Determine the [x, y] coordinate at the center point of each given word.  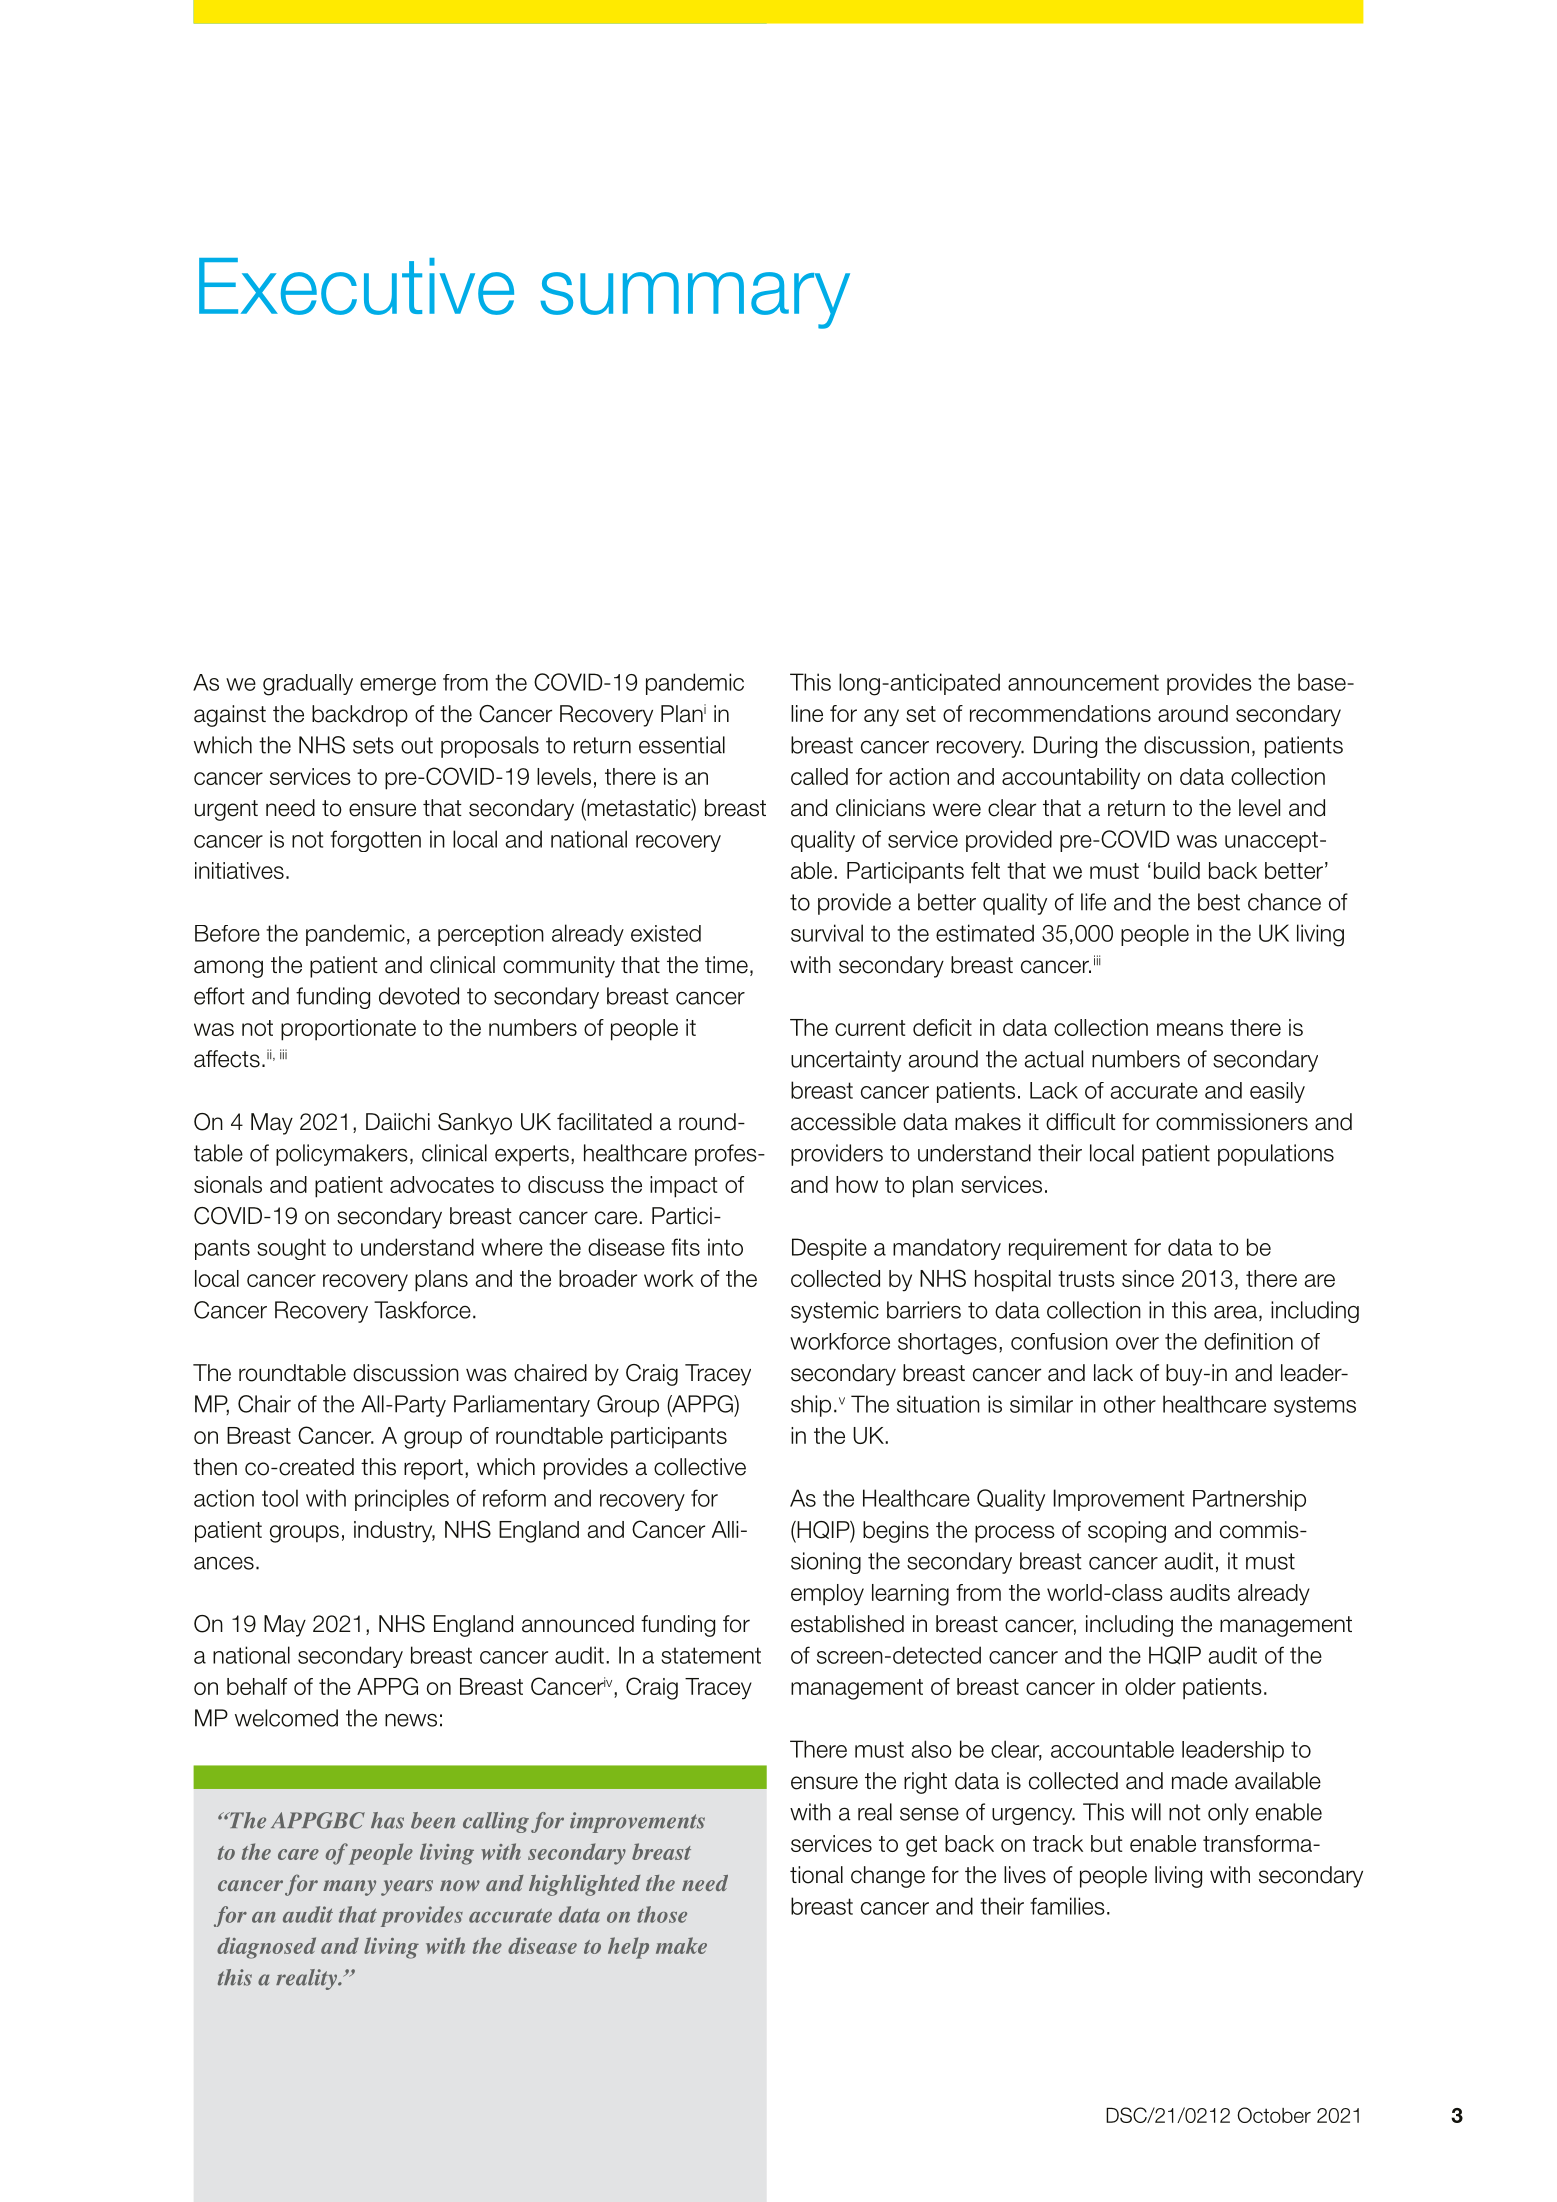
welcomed [286, 1718]
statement [711, 1655]
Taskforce [422, 1310]
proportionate [348, 1030]
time [726, 965]
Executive [356, 286]
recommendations [1060, 713]
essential [682, 745]
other [1130, 1404]
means [1190, 1029]
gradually [308, 685]
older [1150, 1686]
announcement [1083, 682]
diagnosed [266, 1948]
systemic [835, 1312]
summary [695, 300]
